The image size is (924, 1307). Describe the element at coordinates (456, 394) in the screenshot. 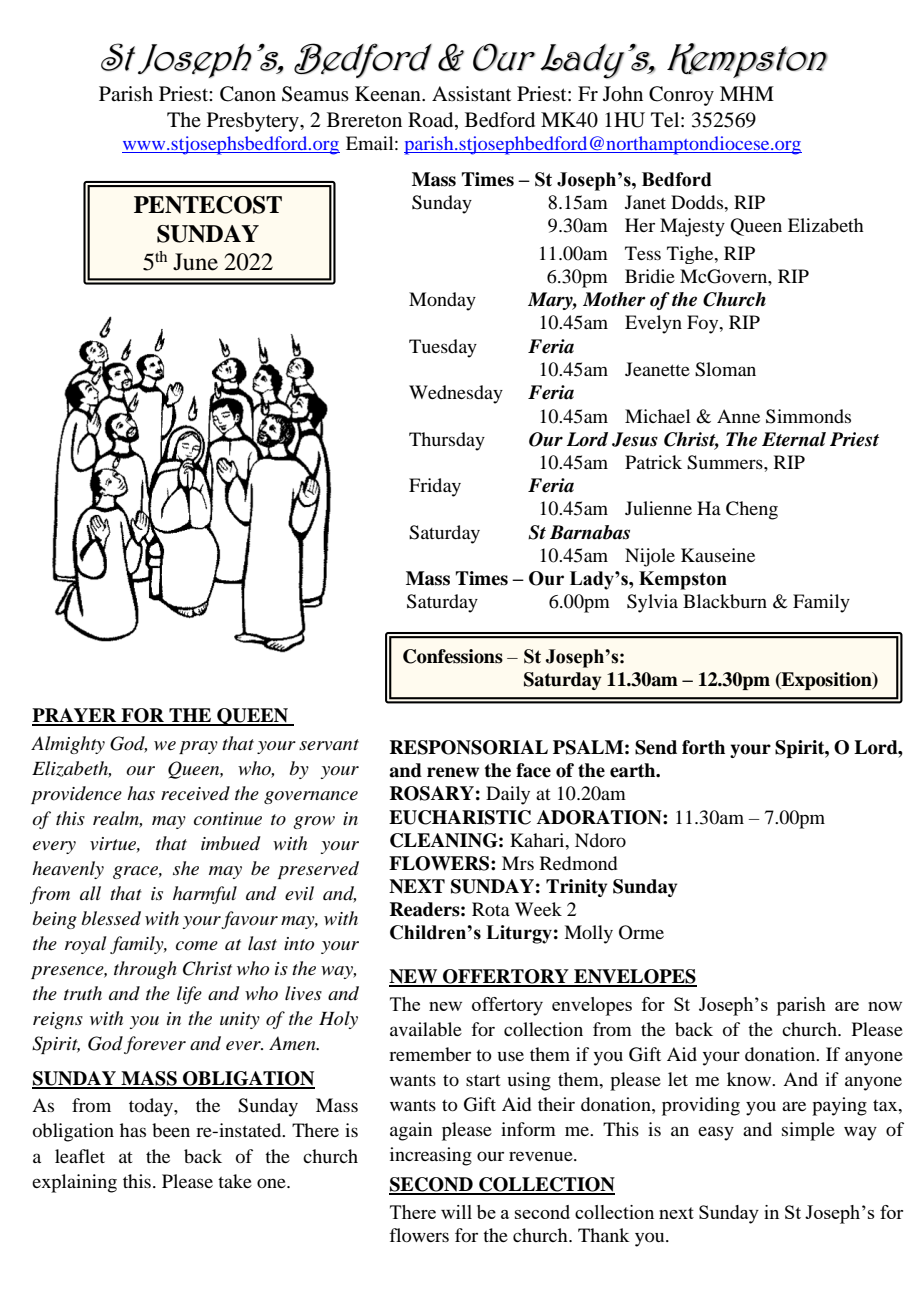

I see `Wednesday` at that location.
